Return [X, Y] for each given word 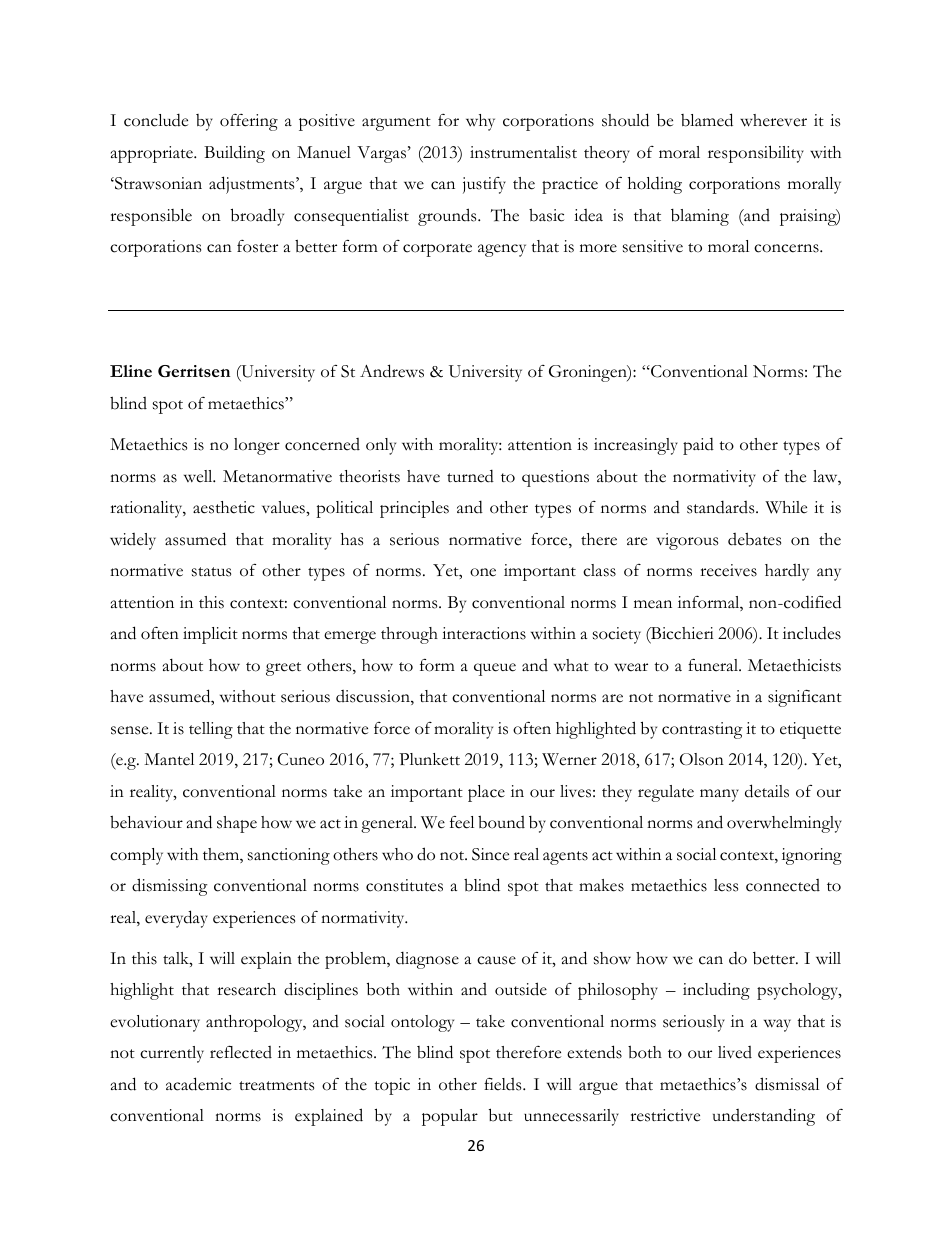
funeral [714, 665]
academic [198, 1084]
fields [504, 1084]
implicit [210, 635]
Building [234, 154]
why [480, 122]
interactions [484, 633]
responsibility [756, 154]
